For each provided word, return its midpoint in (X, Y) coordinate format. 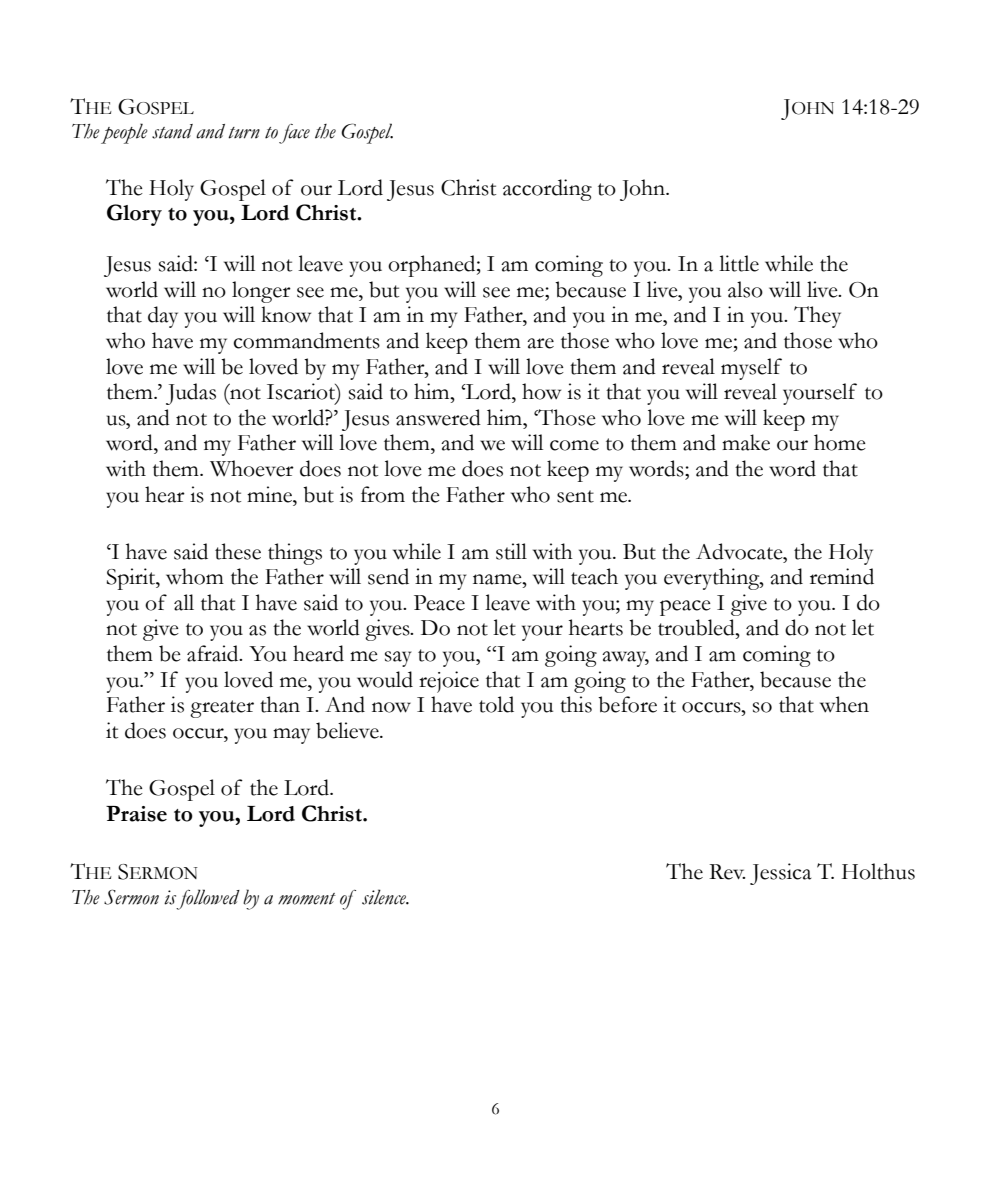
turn (244, 133)
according (547, 190)
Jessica (780, 874)
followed (208, 899)
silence (385, 897)
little (739, 263)
